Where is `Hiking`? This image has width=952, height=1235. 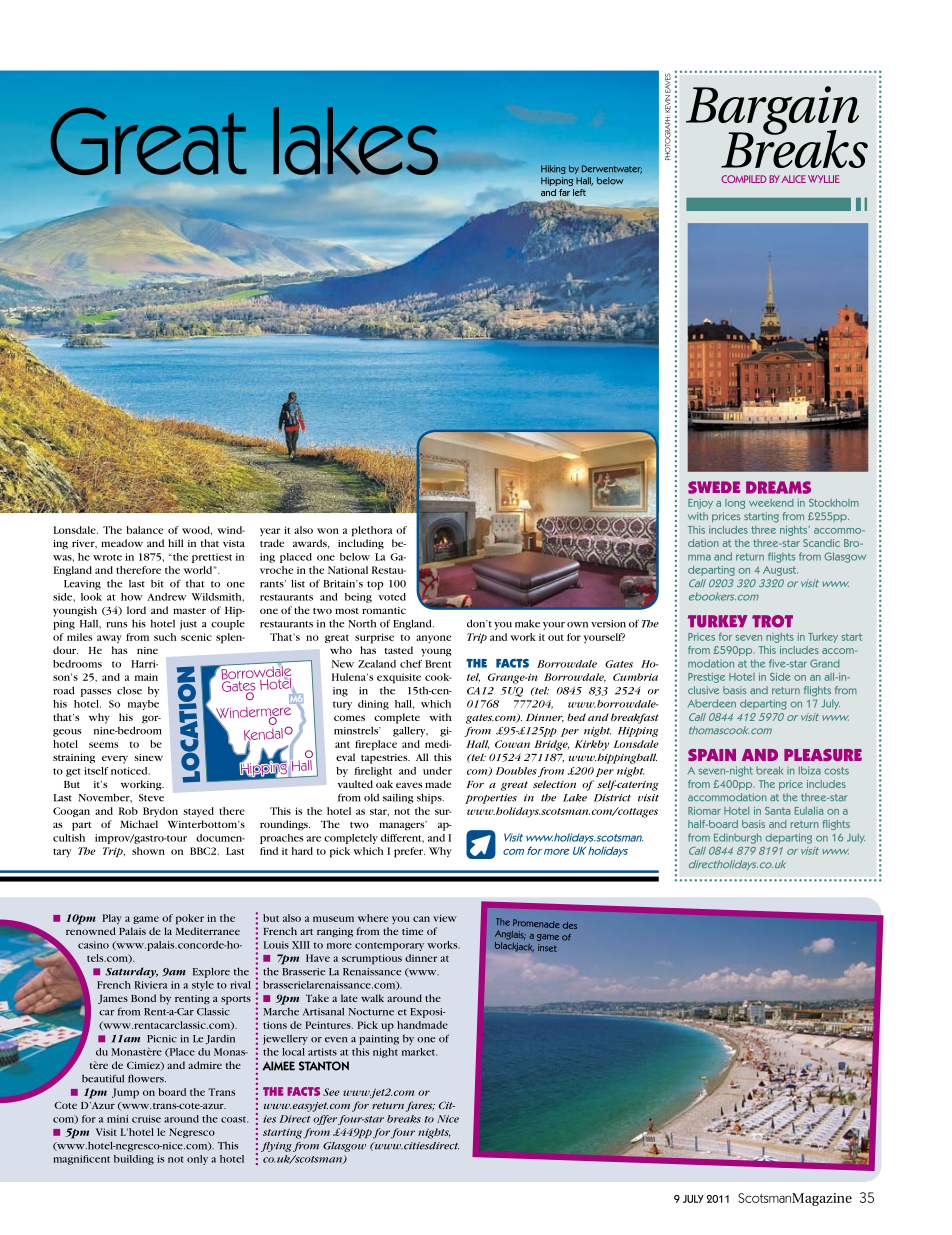 Hiking is located at coordinates (553, 169).
